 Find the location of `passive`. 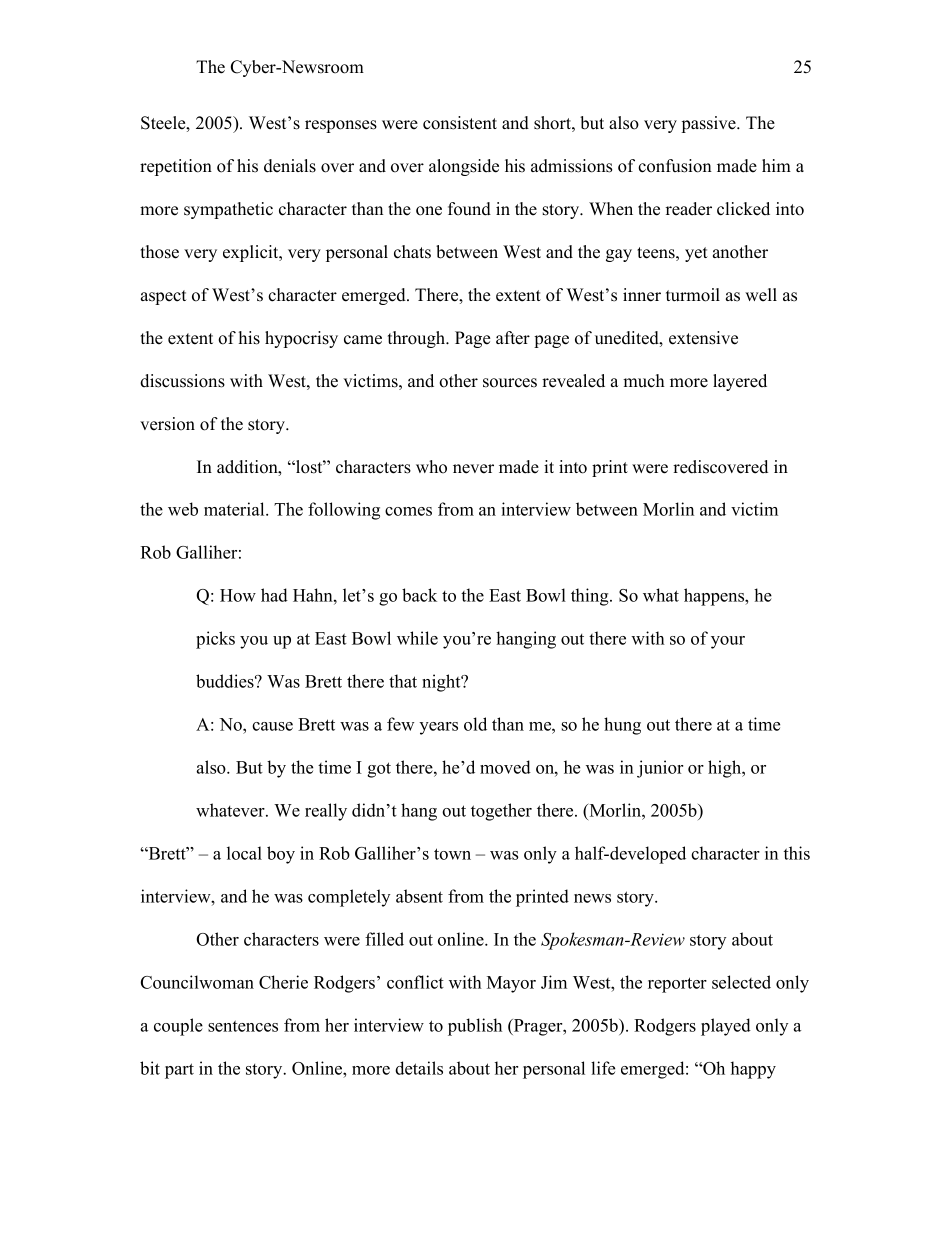

passive is located at coordinates (710, 124).
